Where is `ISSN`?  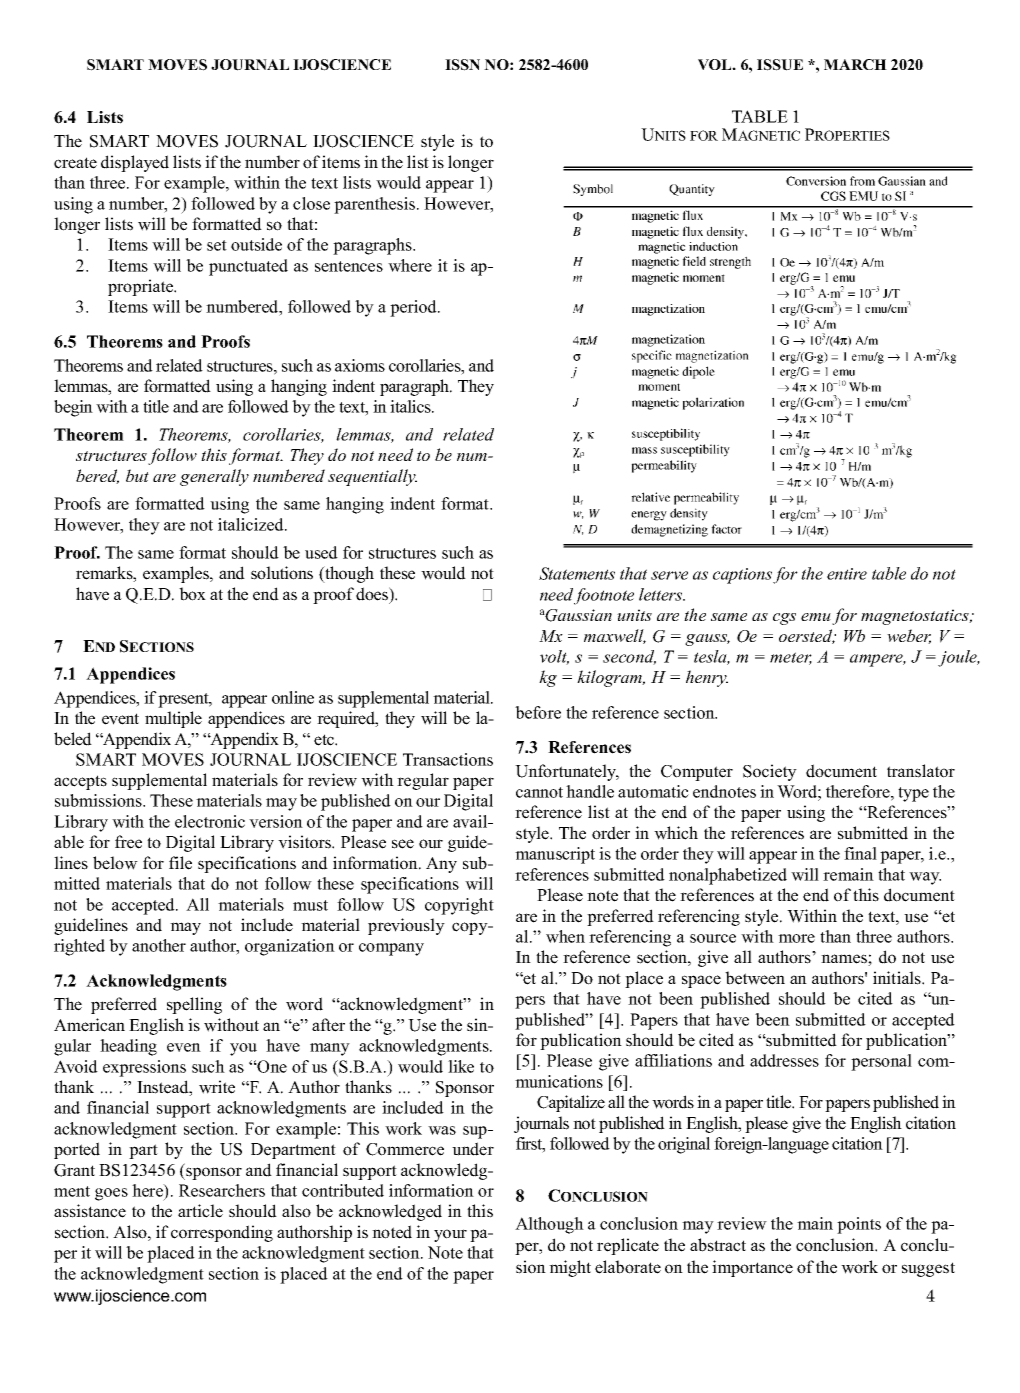 ISSN is located at coordinates (462, 65).
